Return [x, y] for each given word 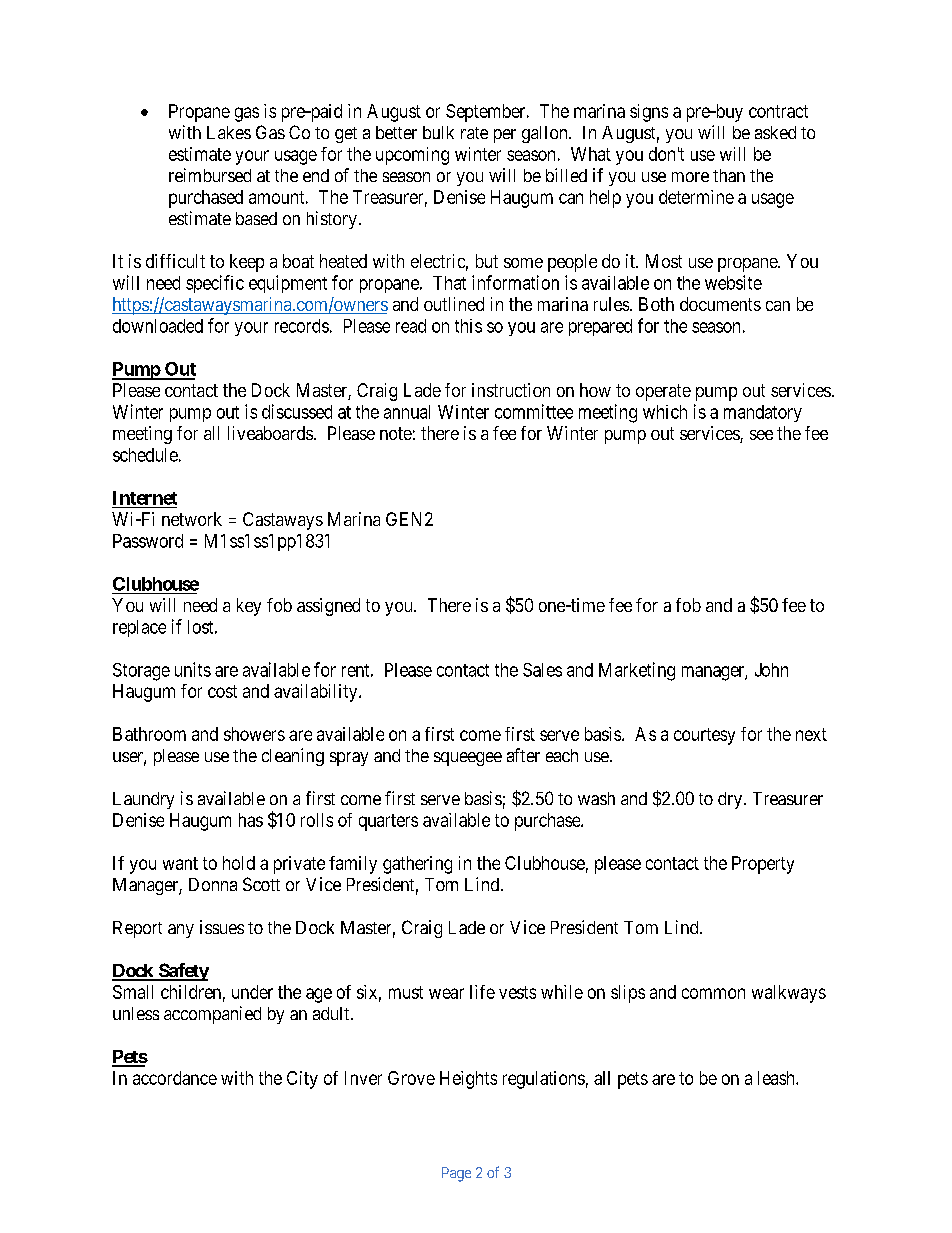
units [193, 669]
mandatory [763, 413]
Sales [542, 670]
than [729, 175]
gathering [417, 865]
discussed [297, 411]
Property [763, 865]
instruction [511, 390]
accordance [175, 1078]
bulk [438, 132]
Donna [213, 884]
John [771, 670]
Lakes [229, 132]
